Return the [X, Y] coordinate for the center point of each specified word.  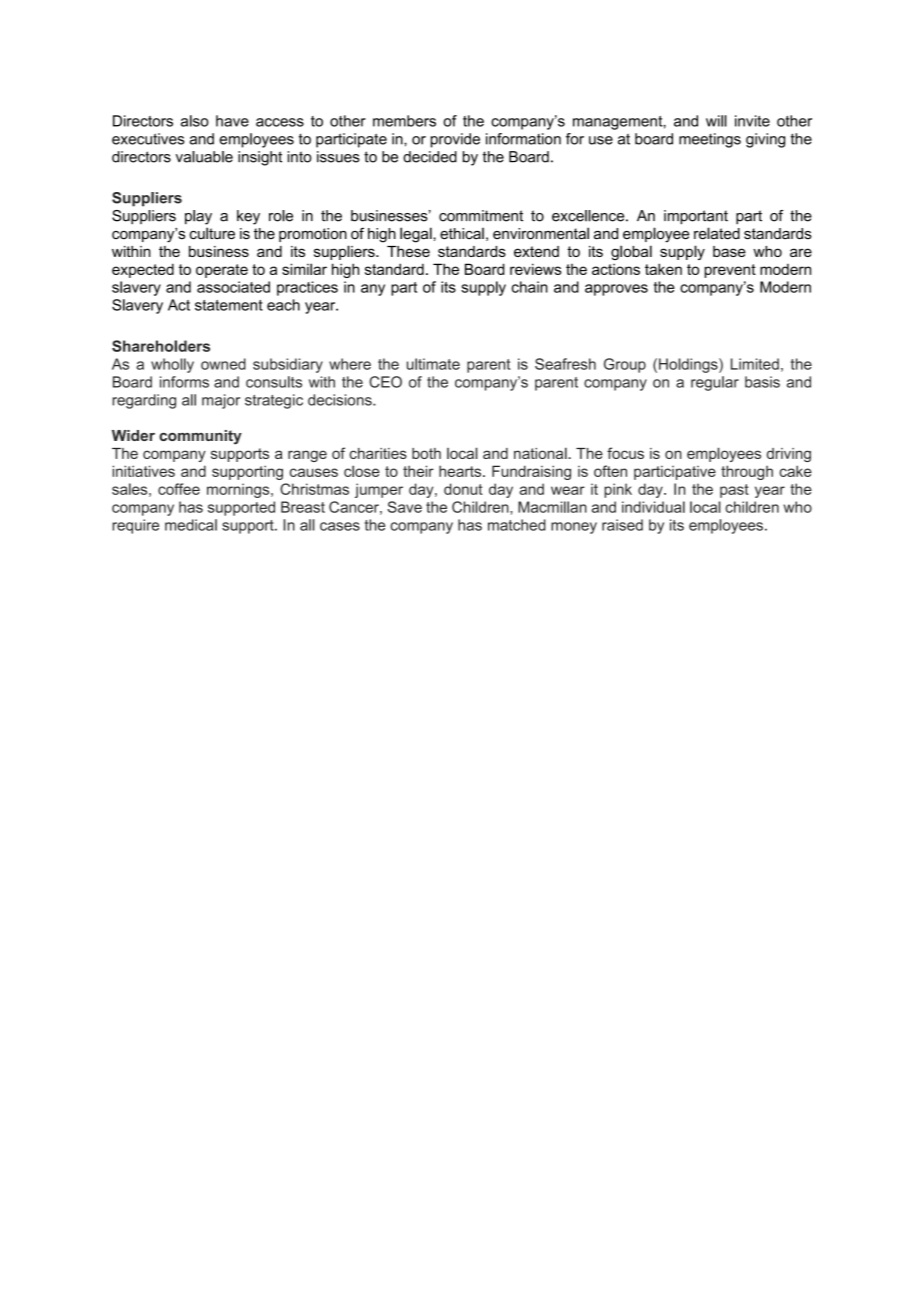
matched [517, 525]
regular [715, 383]
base [729, 251]
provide [455, 140]
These [408, 251]
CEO [385, 382]
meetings [710, 140]
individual [653, 507]
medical [191, 525]
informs [184, 382]
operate [222, 271]
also [195, 121]
